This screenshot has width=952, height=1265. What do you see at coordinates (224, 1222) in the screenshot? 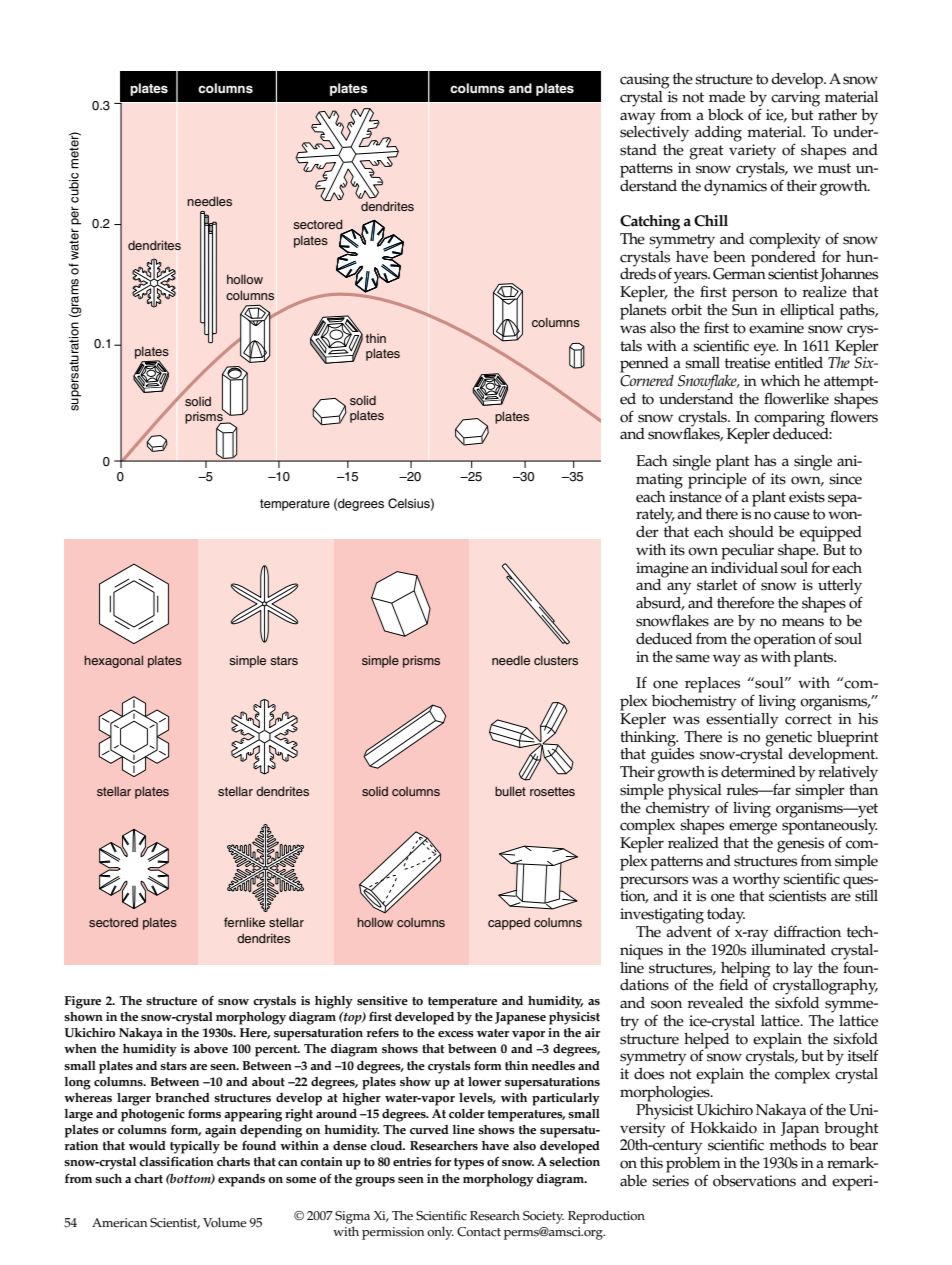
I see `Volume` at bounding box center [224, 1222].
